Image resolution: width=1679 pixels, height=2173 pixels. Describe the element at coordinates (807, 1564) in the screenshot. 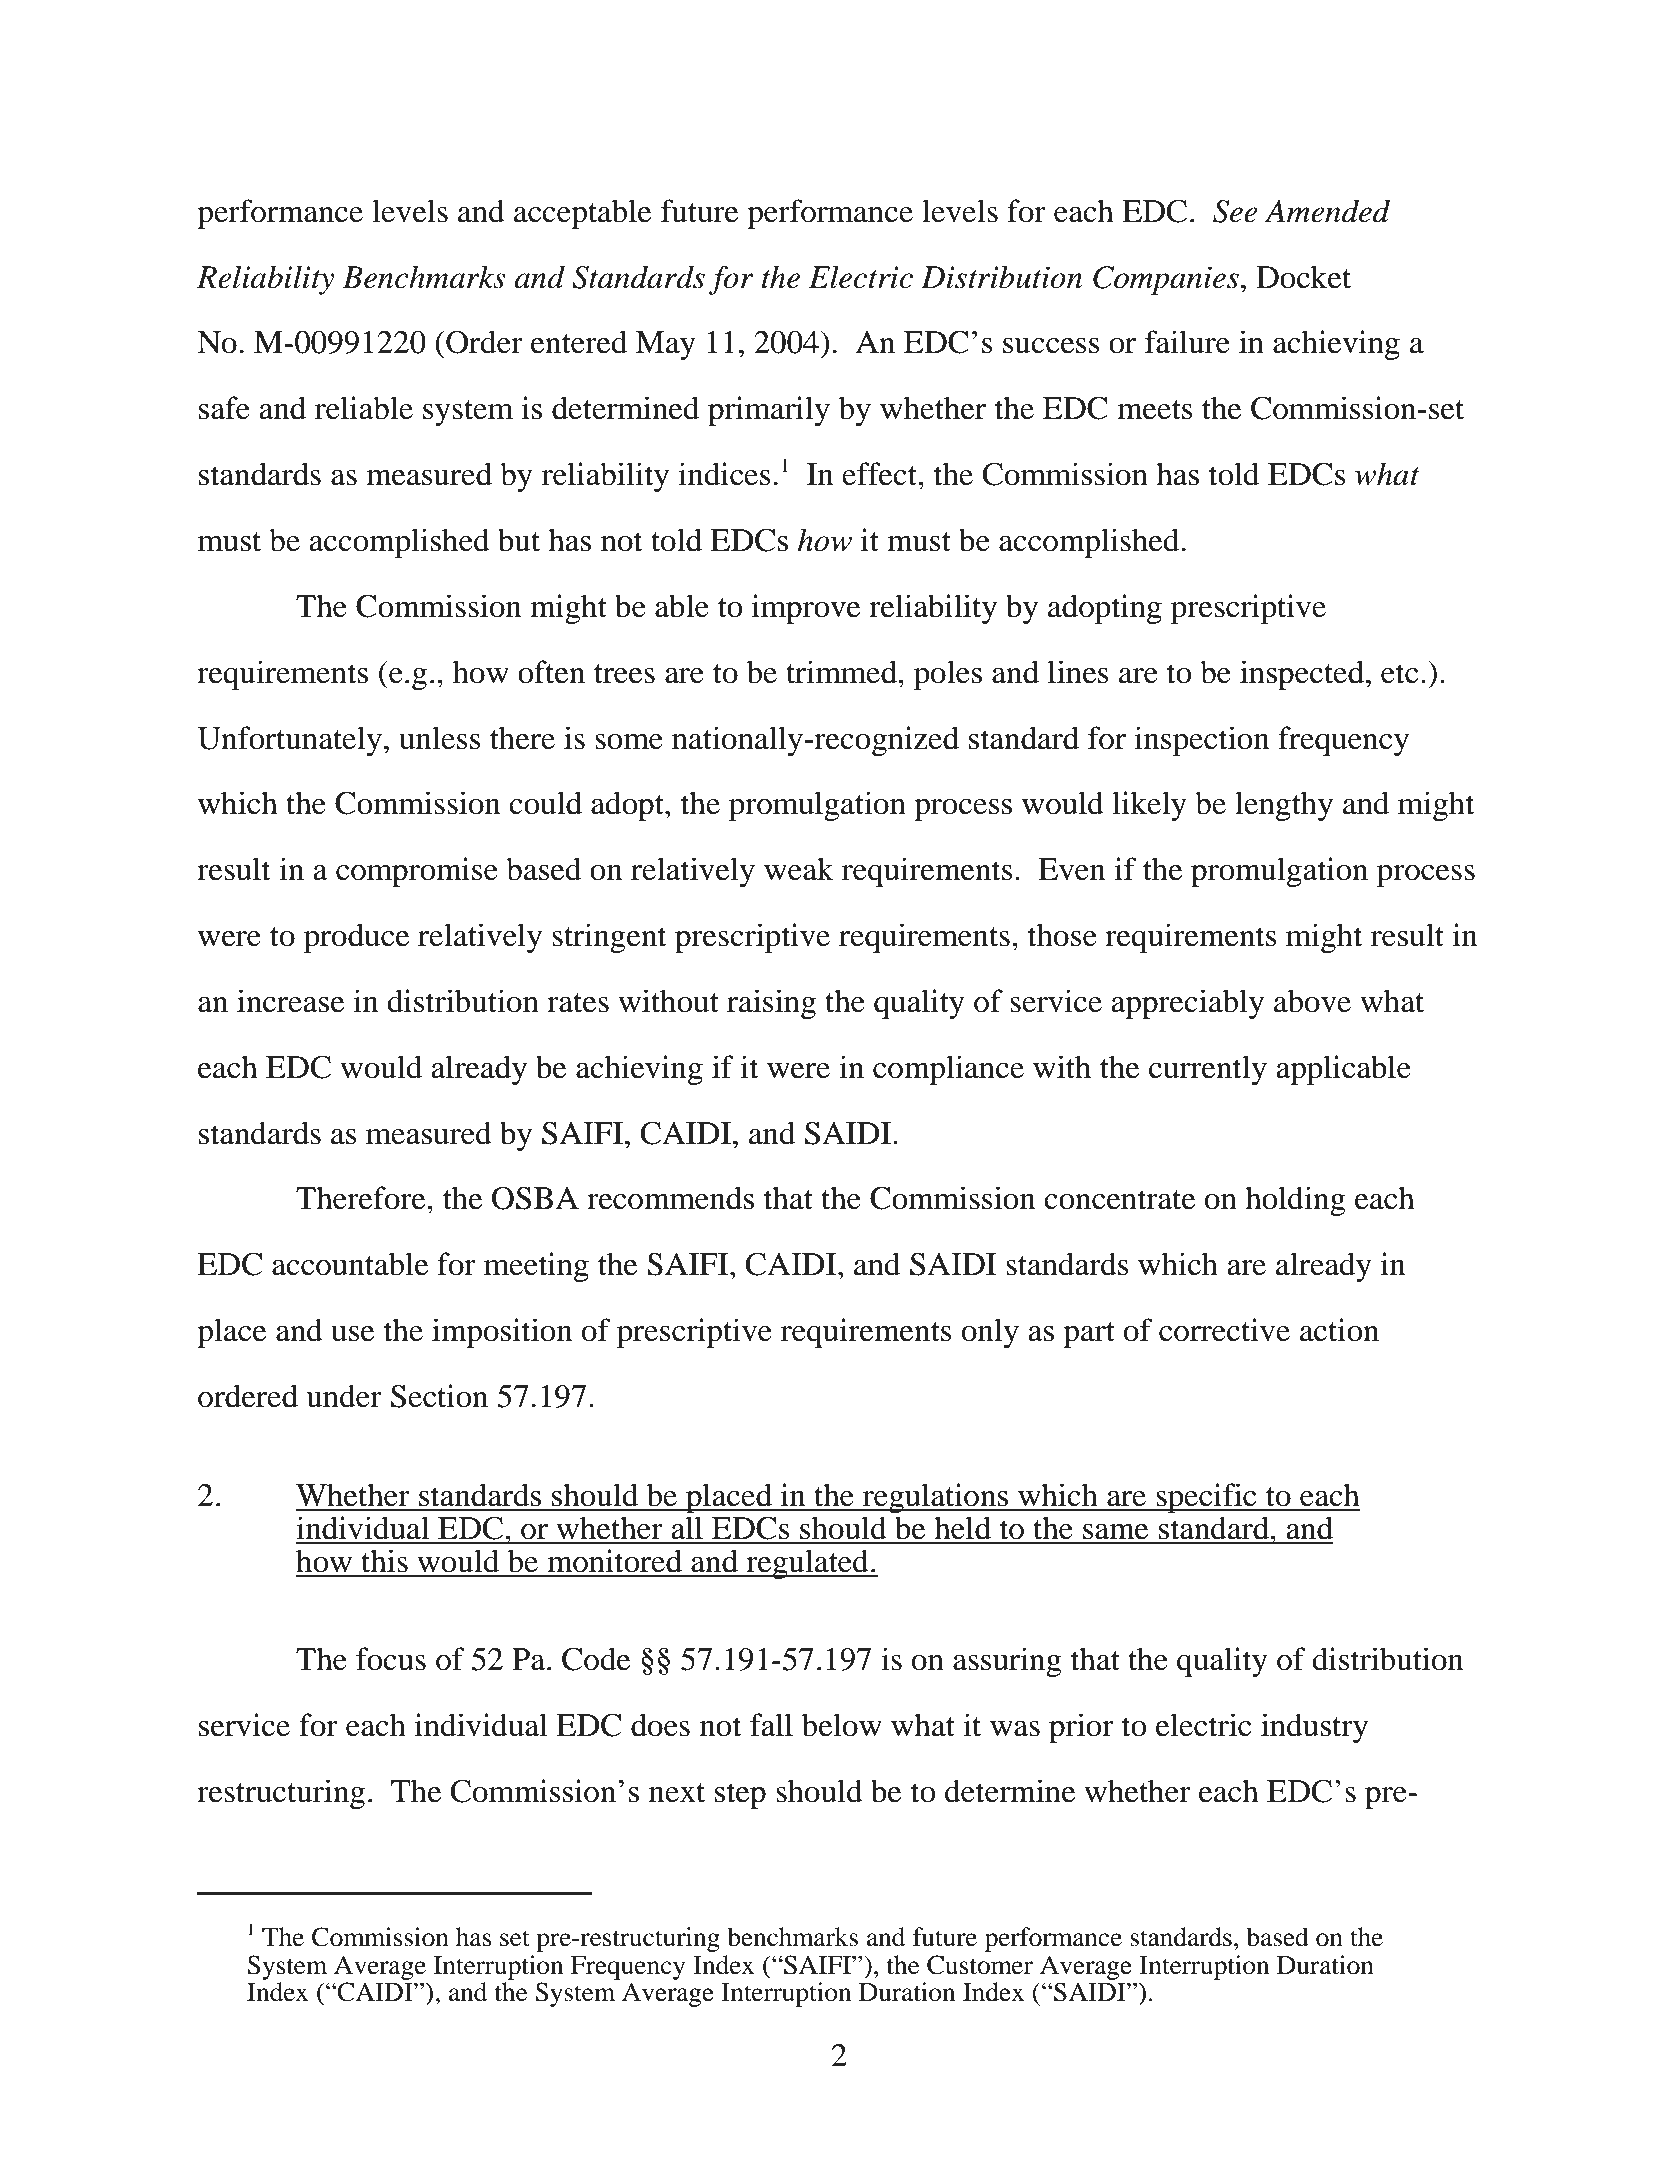

I see `regulated` at that location.
